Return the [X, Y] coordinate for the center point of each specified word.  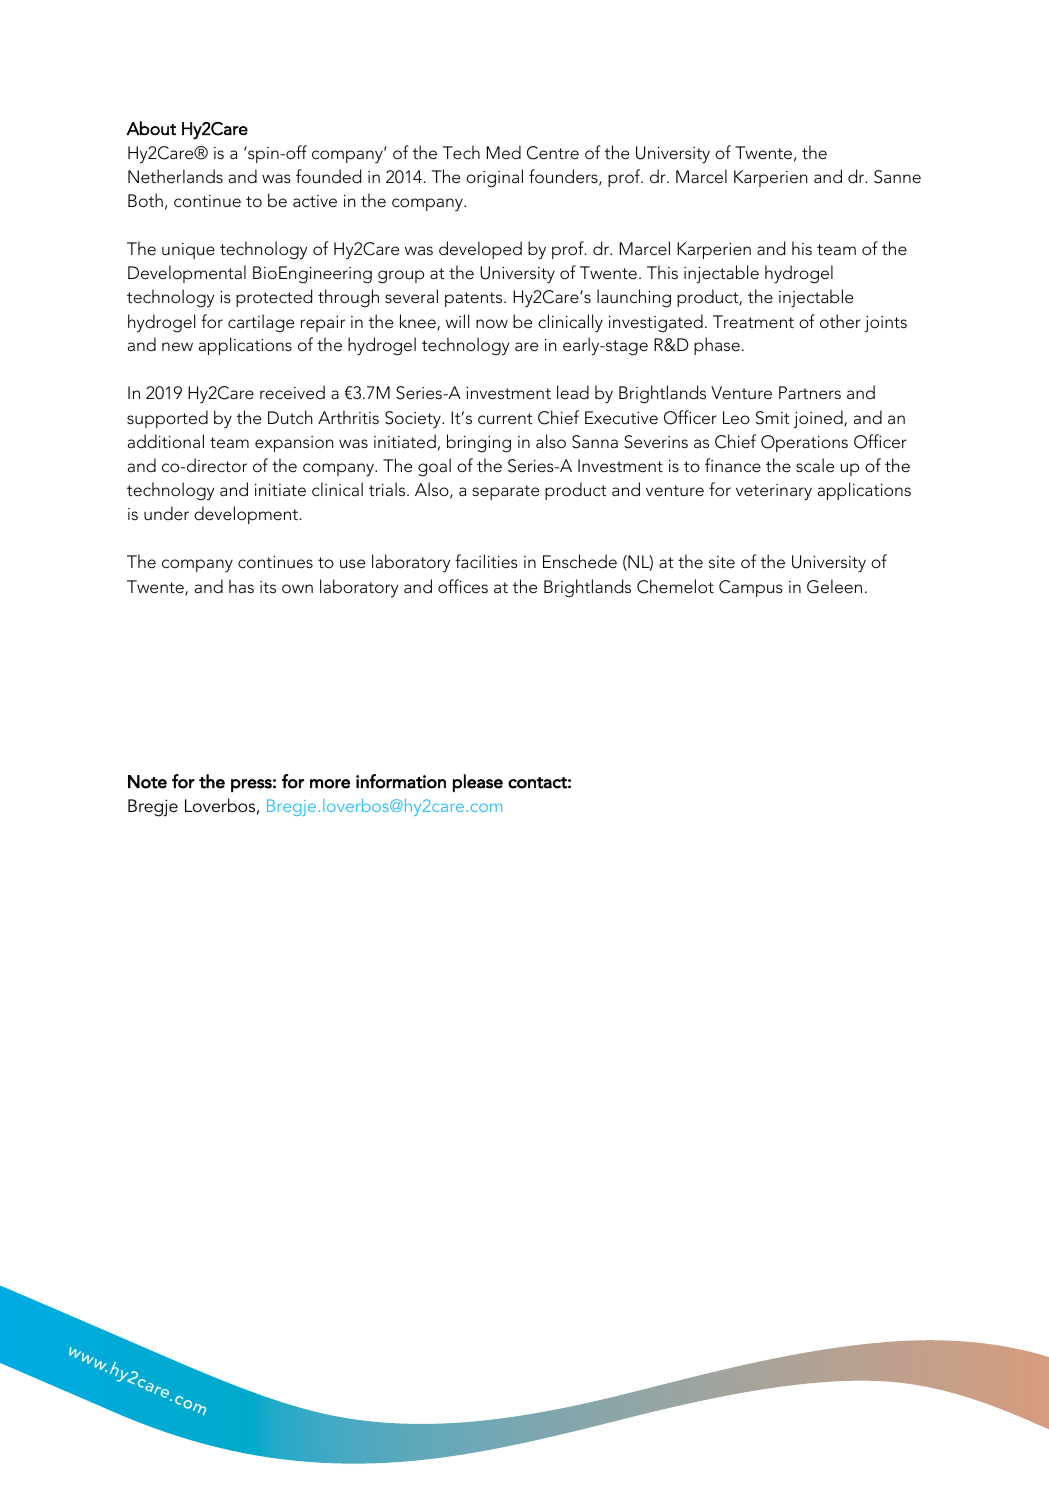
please [478, 783]
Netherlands [175, 176]
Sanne [897, 177]
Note [147, 782]
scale [815, 465]
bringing [479, 443]
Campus [751, 588]
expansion [294, 444]
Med [504, 152]
